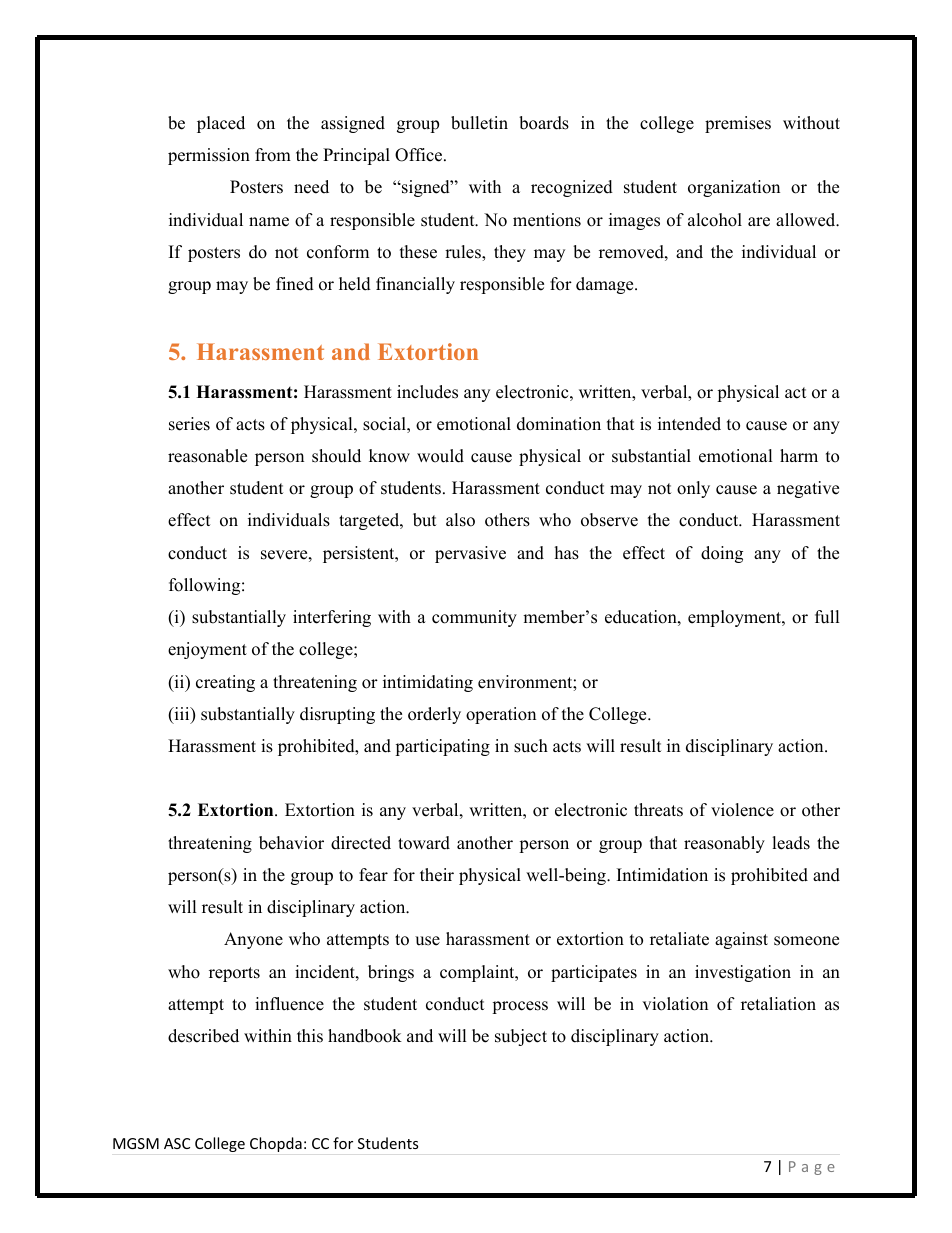 The width and height of the screenshot is (952, 1233). What do you see at coordinates (689, 424) in the screenshot?
I see `intended` at bounding box center [689, 424].
